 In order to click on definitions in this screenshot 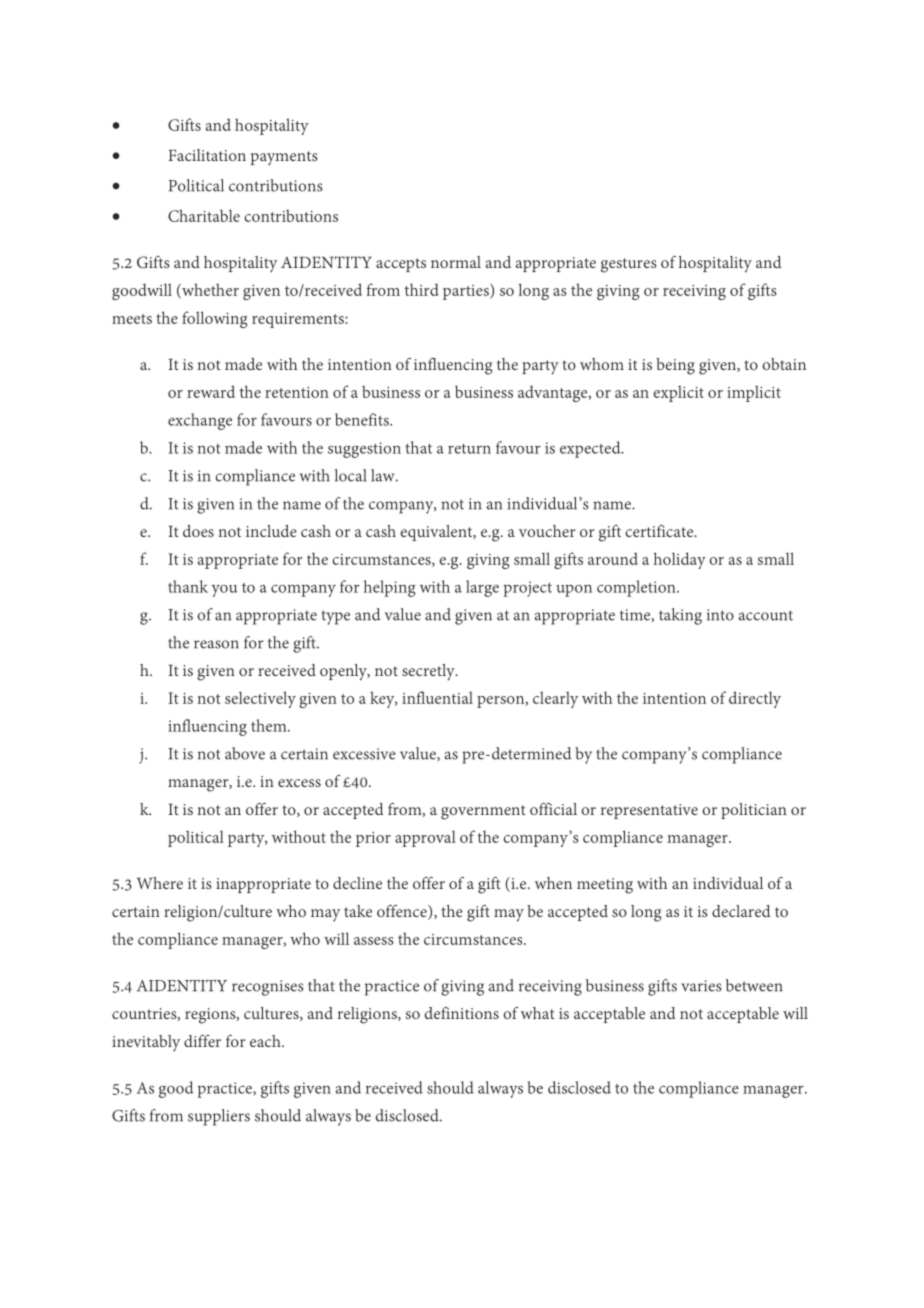, I will do `click(462, 1013)`.
